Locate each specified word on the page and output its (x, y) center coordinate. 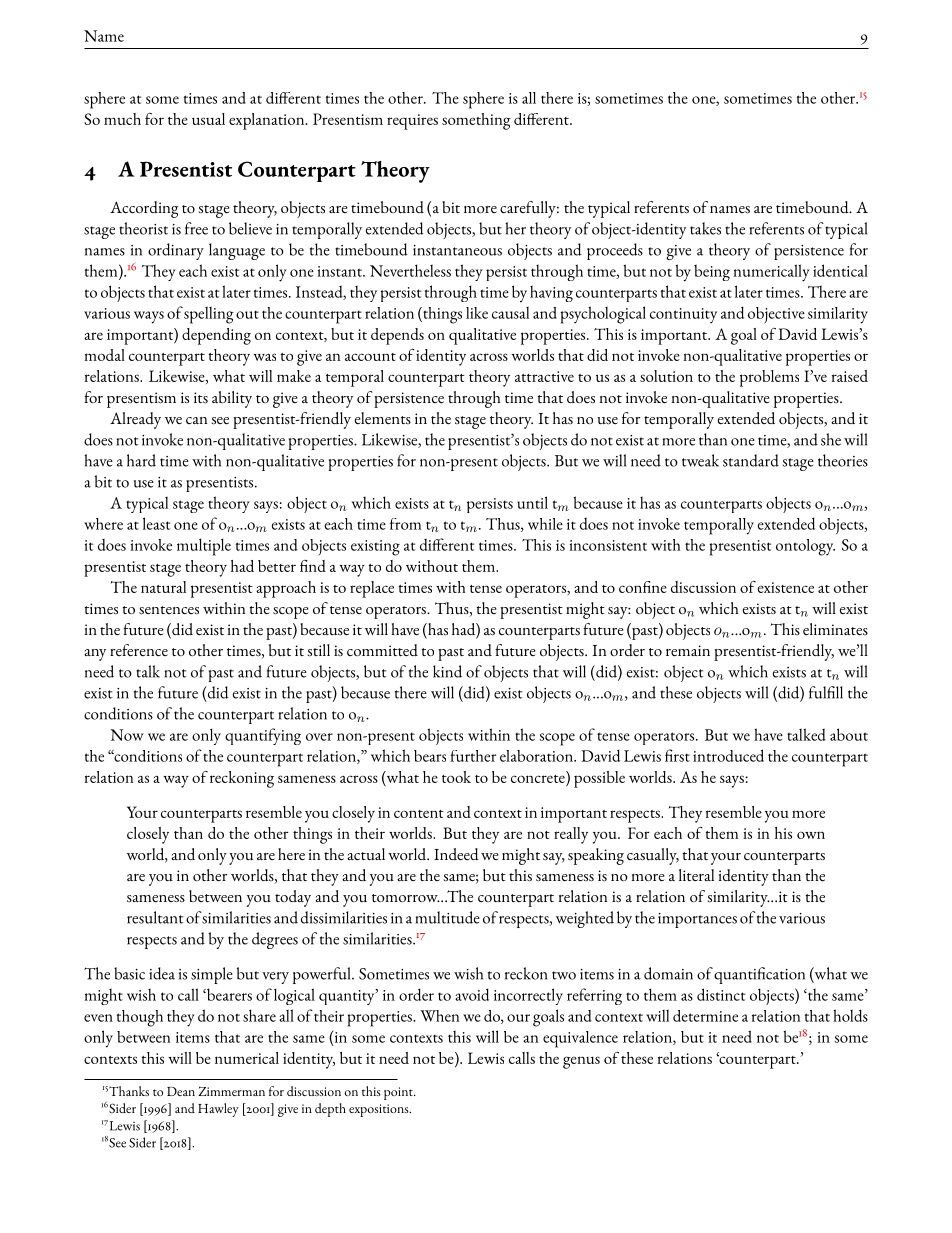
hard (141, 460)
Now (127, 735)
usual (208, 119)
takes (705, 228)
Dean (181, 1091)
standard (751, 460)
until (532, 502)
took (456, 777)
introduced (728, 755)
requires (412, 122)
